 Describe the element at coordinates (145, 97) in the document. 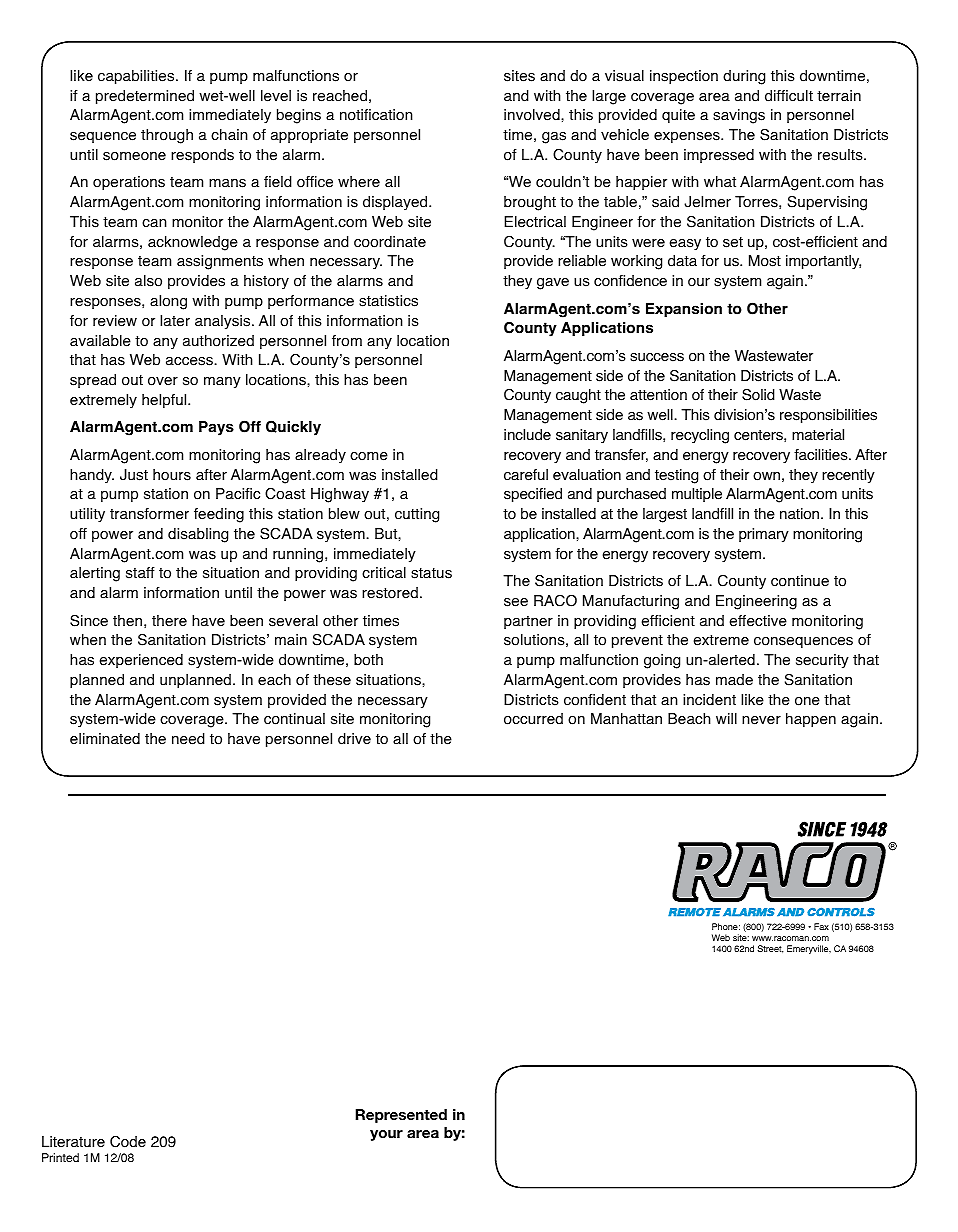

I see `predetermined` at that location.
